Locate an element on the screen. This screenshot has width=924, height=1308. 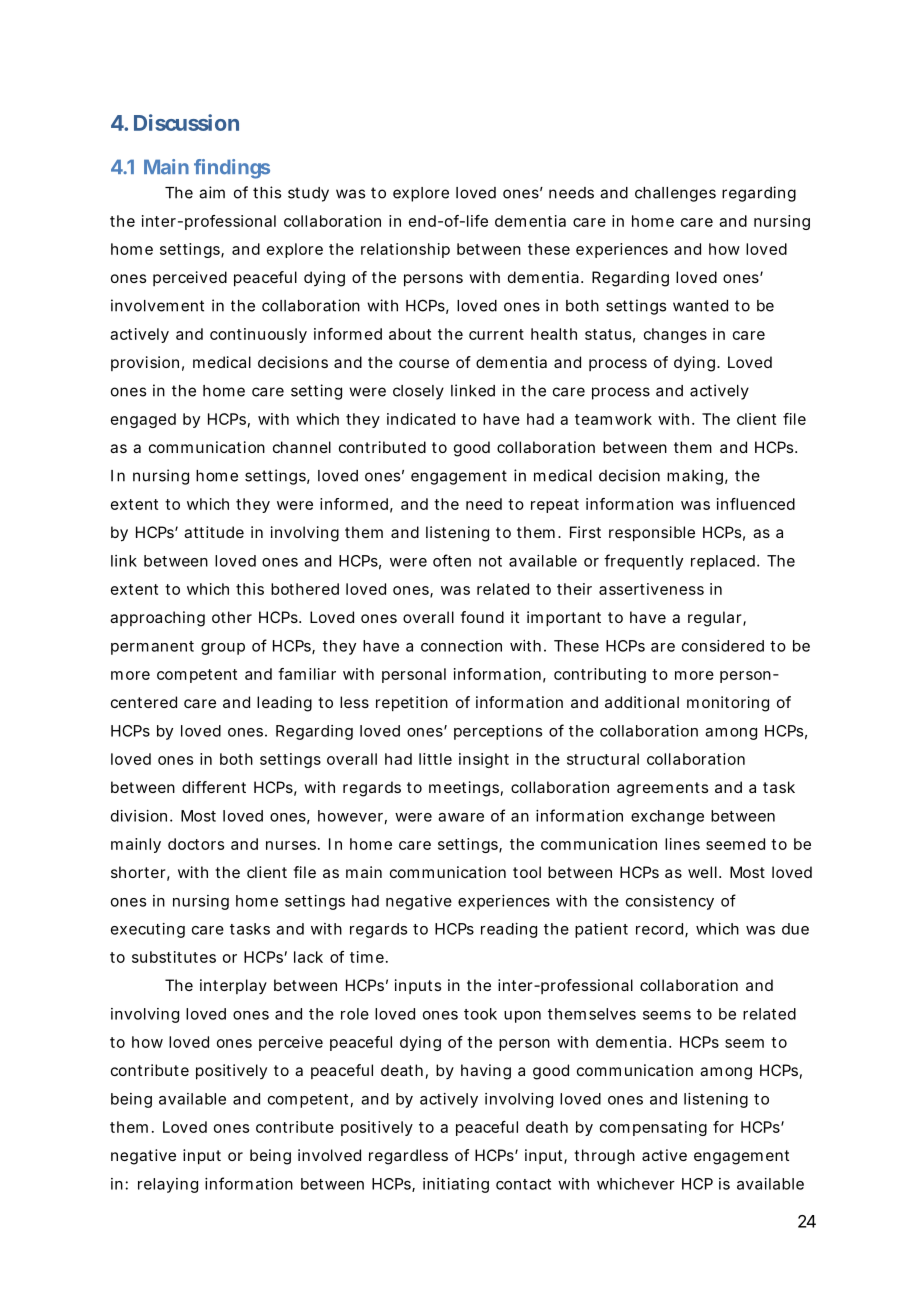
channel is located at coordinates (302, 447).
